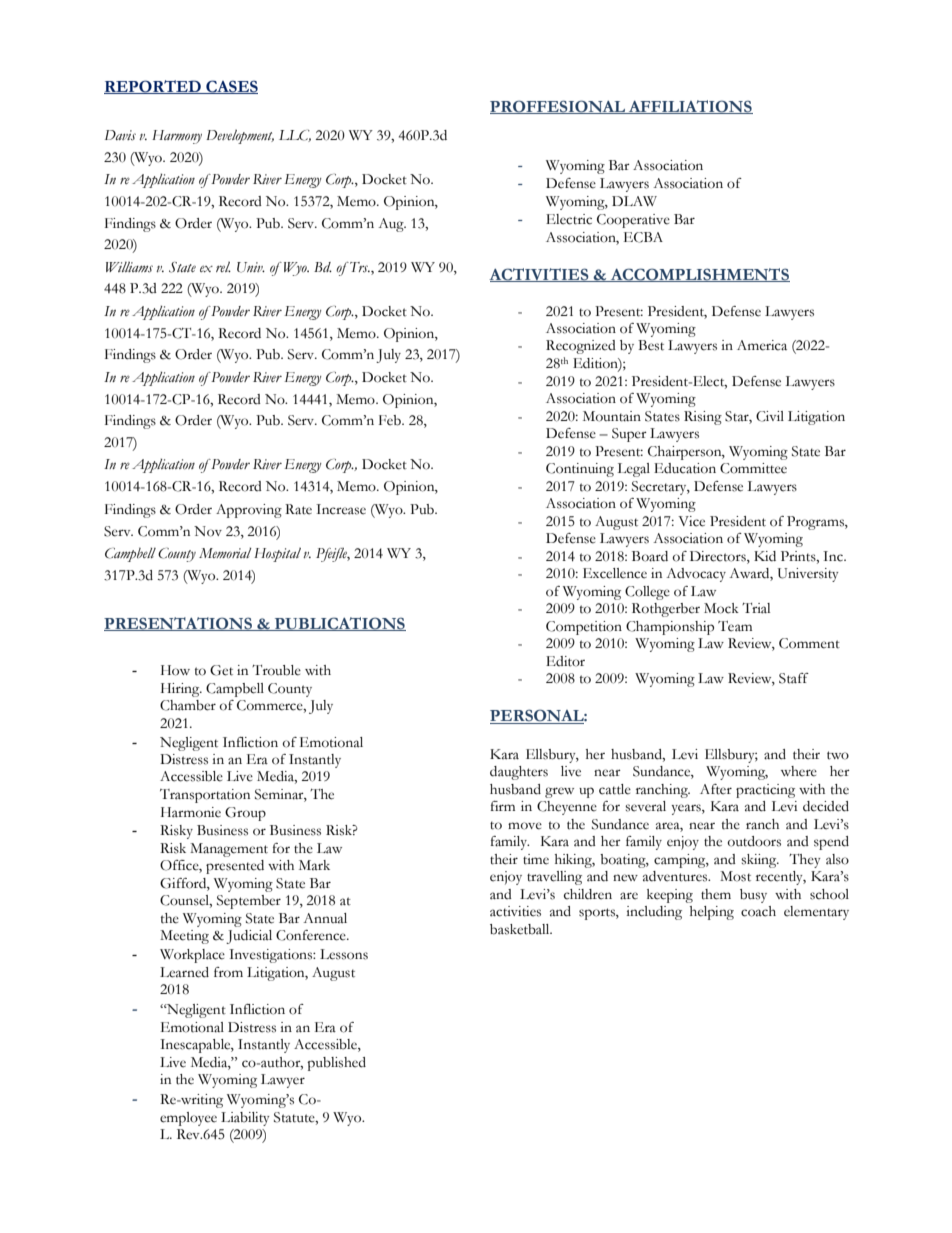 The width and height of the document is (952, 1233). Describe the element at coordinates (519, 773) in the document. I see `daughters` at that location.
